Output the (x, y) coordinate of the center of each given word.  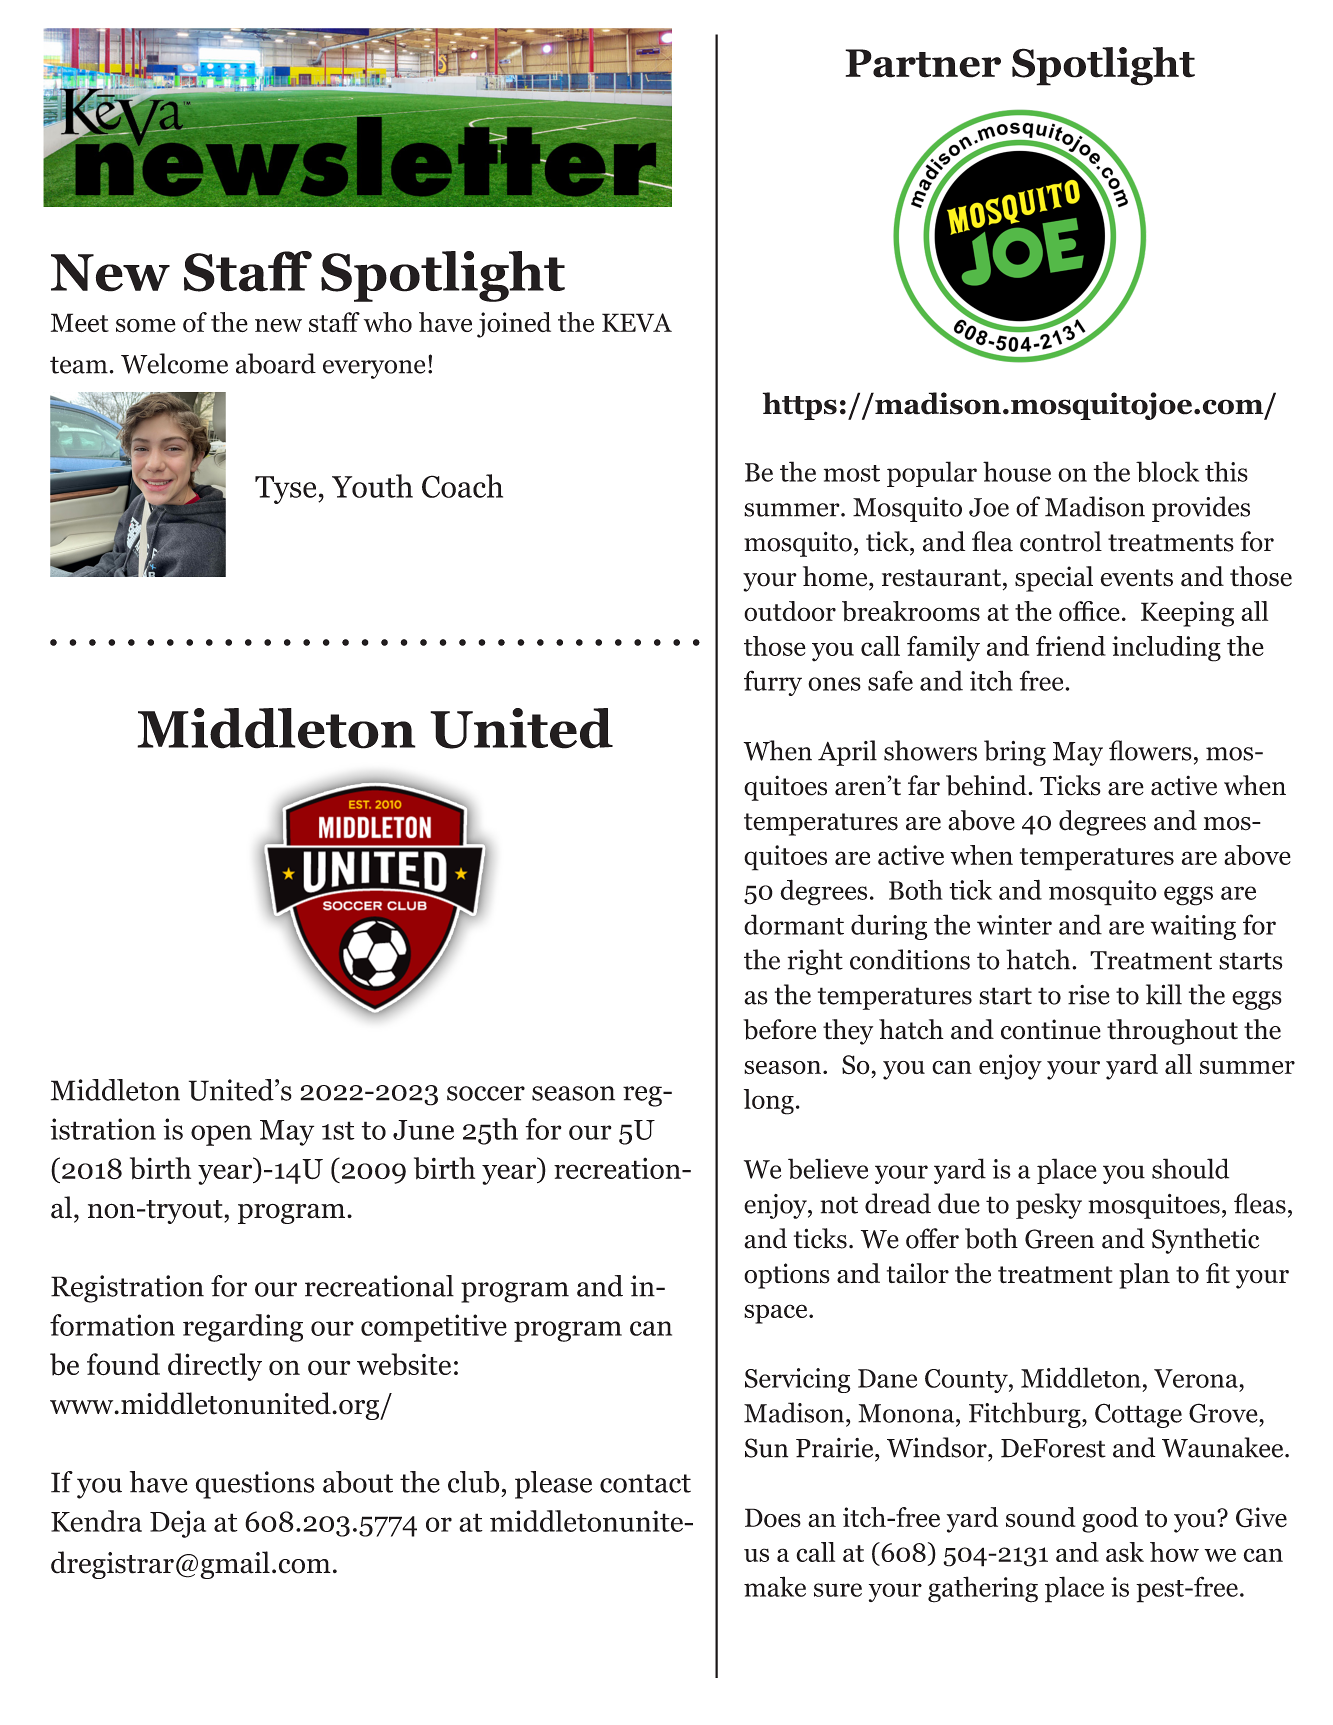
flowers (1150, 750)
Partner (923, 63)
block (1167, 471)
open (221, 1135)
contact (645, 1483)
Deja (178, 1524)
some (146, 326)
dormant (794, 924)
